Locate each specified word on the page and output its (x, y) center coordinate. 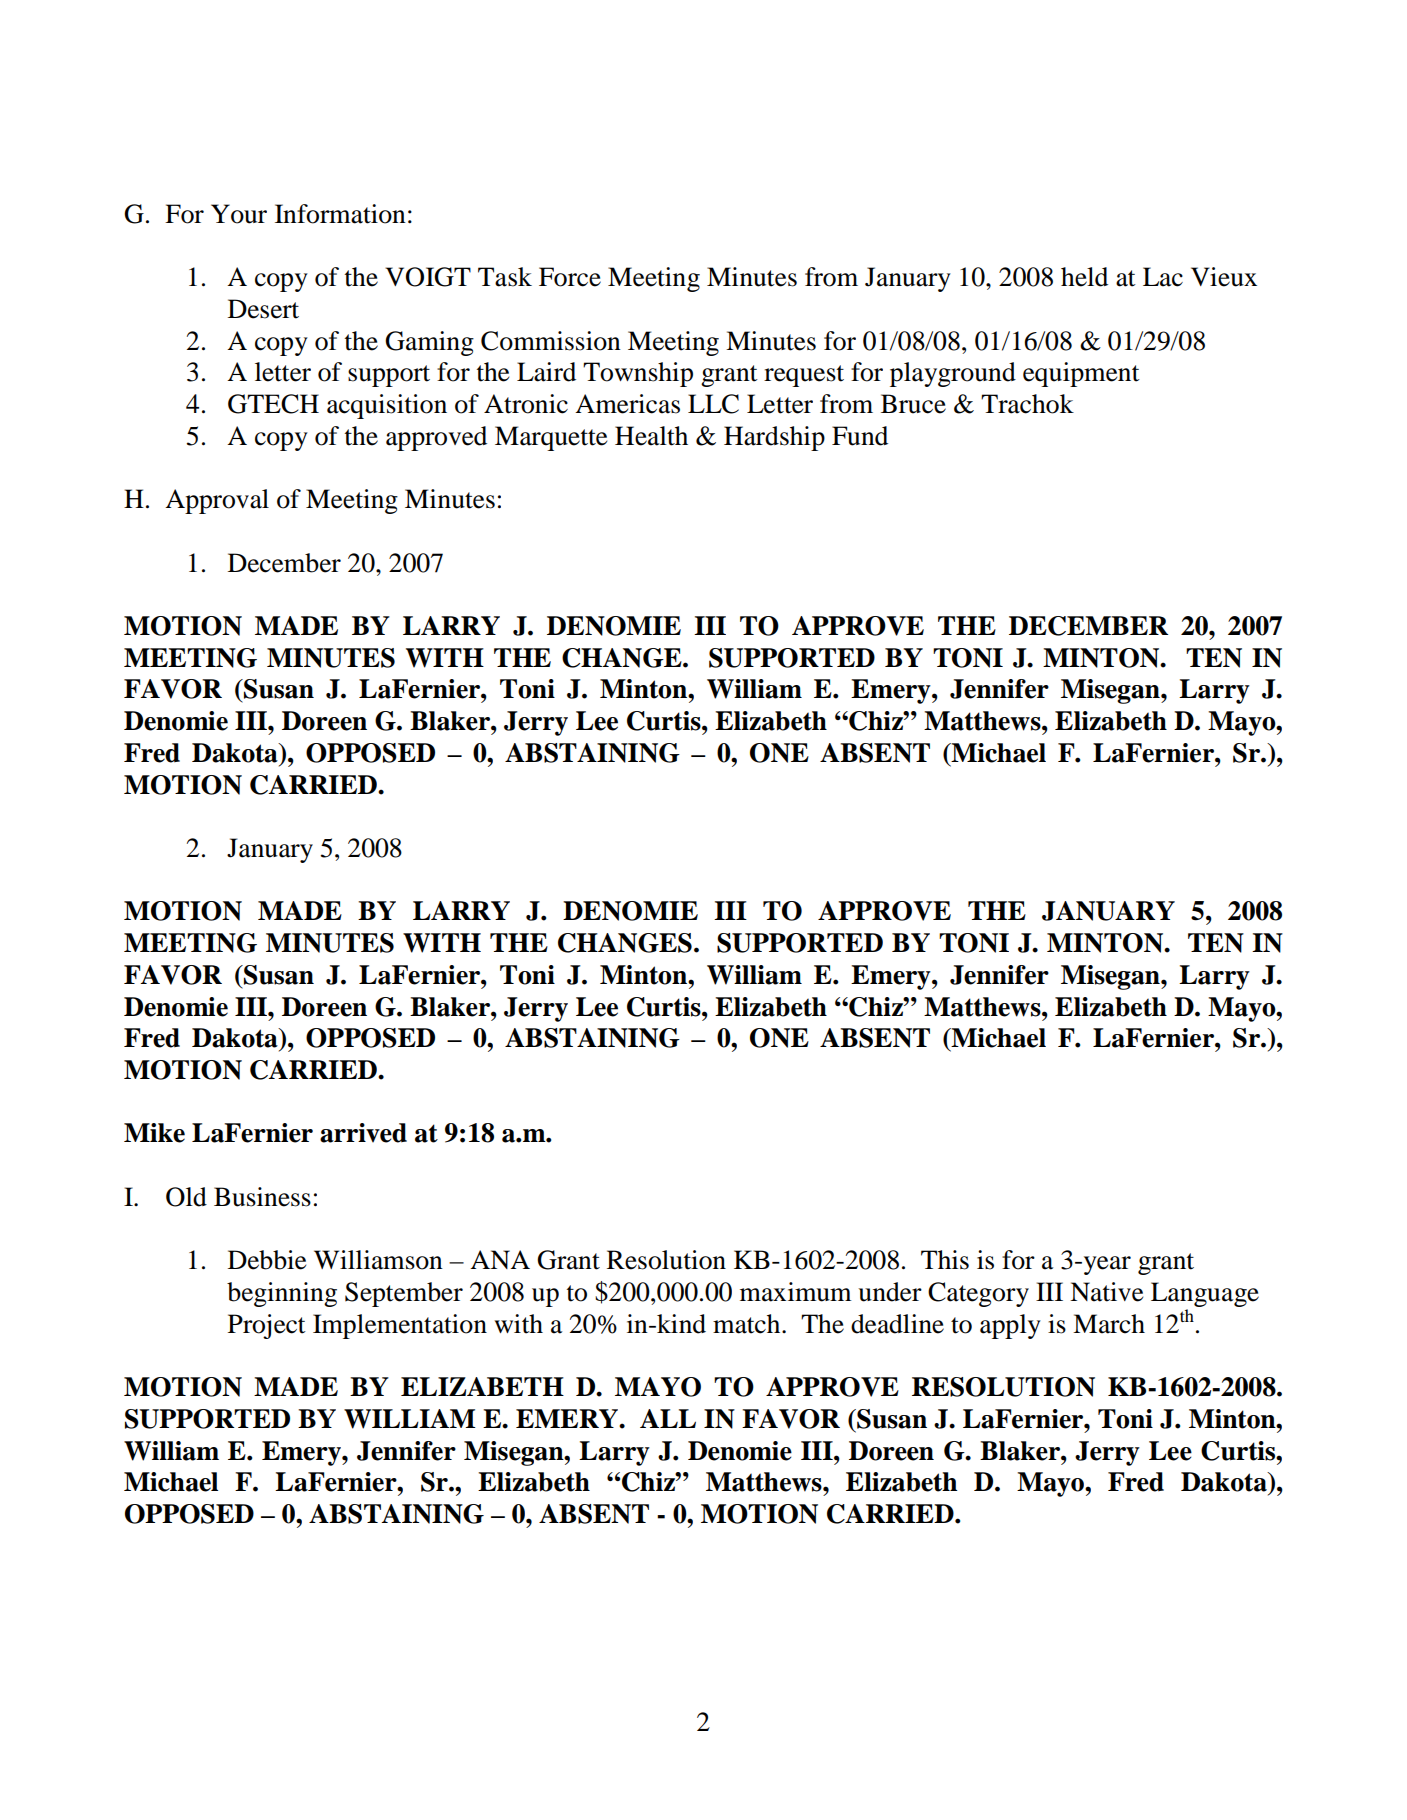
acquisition (387, 406)
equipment (1081, 374)
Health (651, 436)
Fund (860, 436)
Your (239, 214)
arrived (363, 1133)
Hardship (774, 438)
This (945, 1260)
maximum (795, 1292)
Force (570, 277)
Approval (217, 501)
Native (1106, 1292)
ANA (500, 1259)
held (1084, 277)
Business (262, 1197)
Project (267, 1326)
